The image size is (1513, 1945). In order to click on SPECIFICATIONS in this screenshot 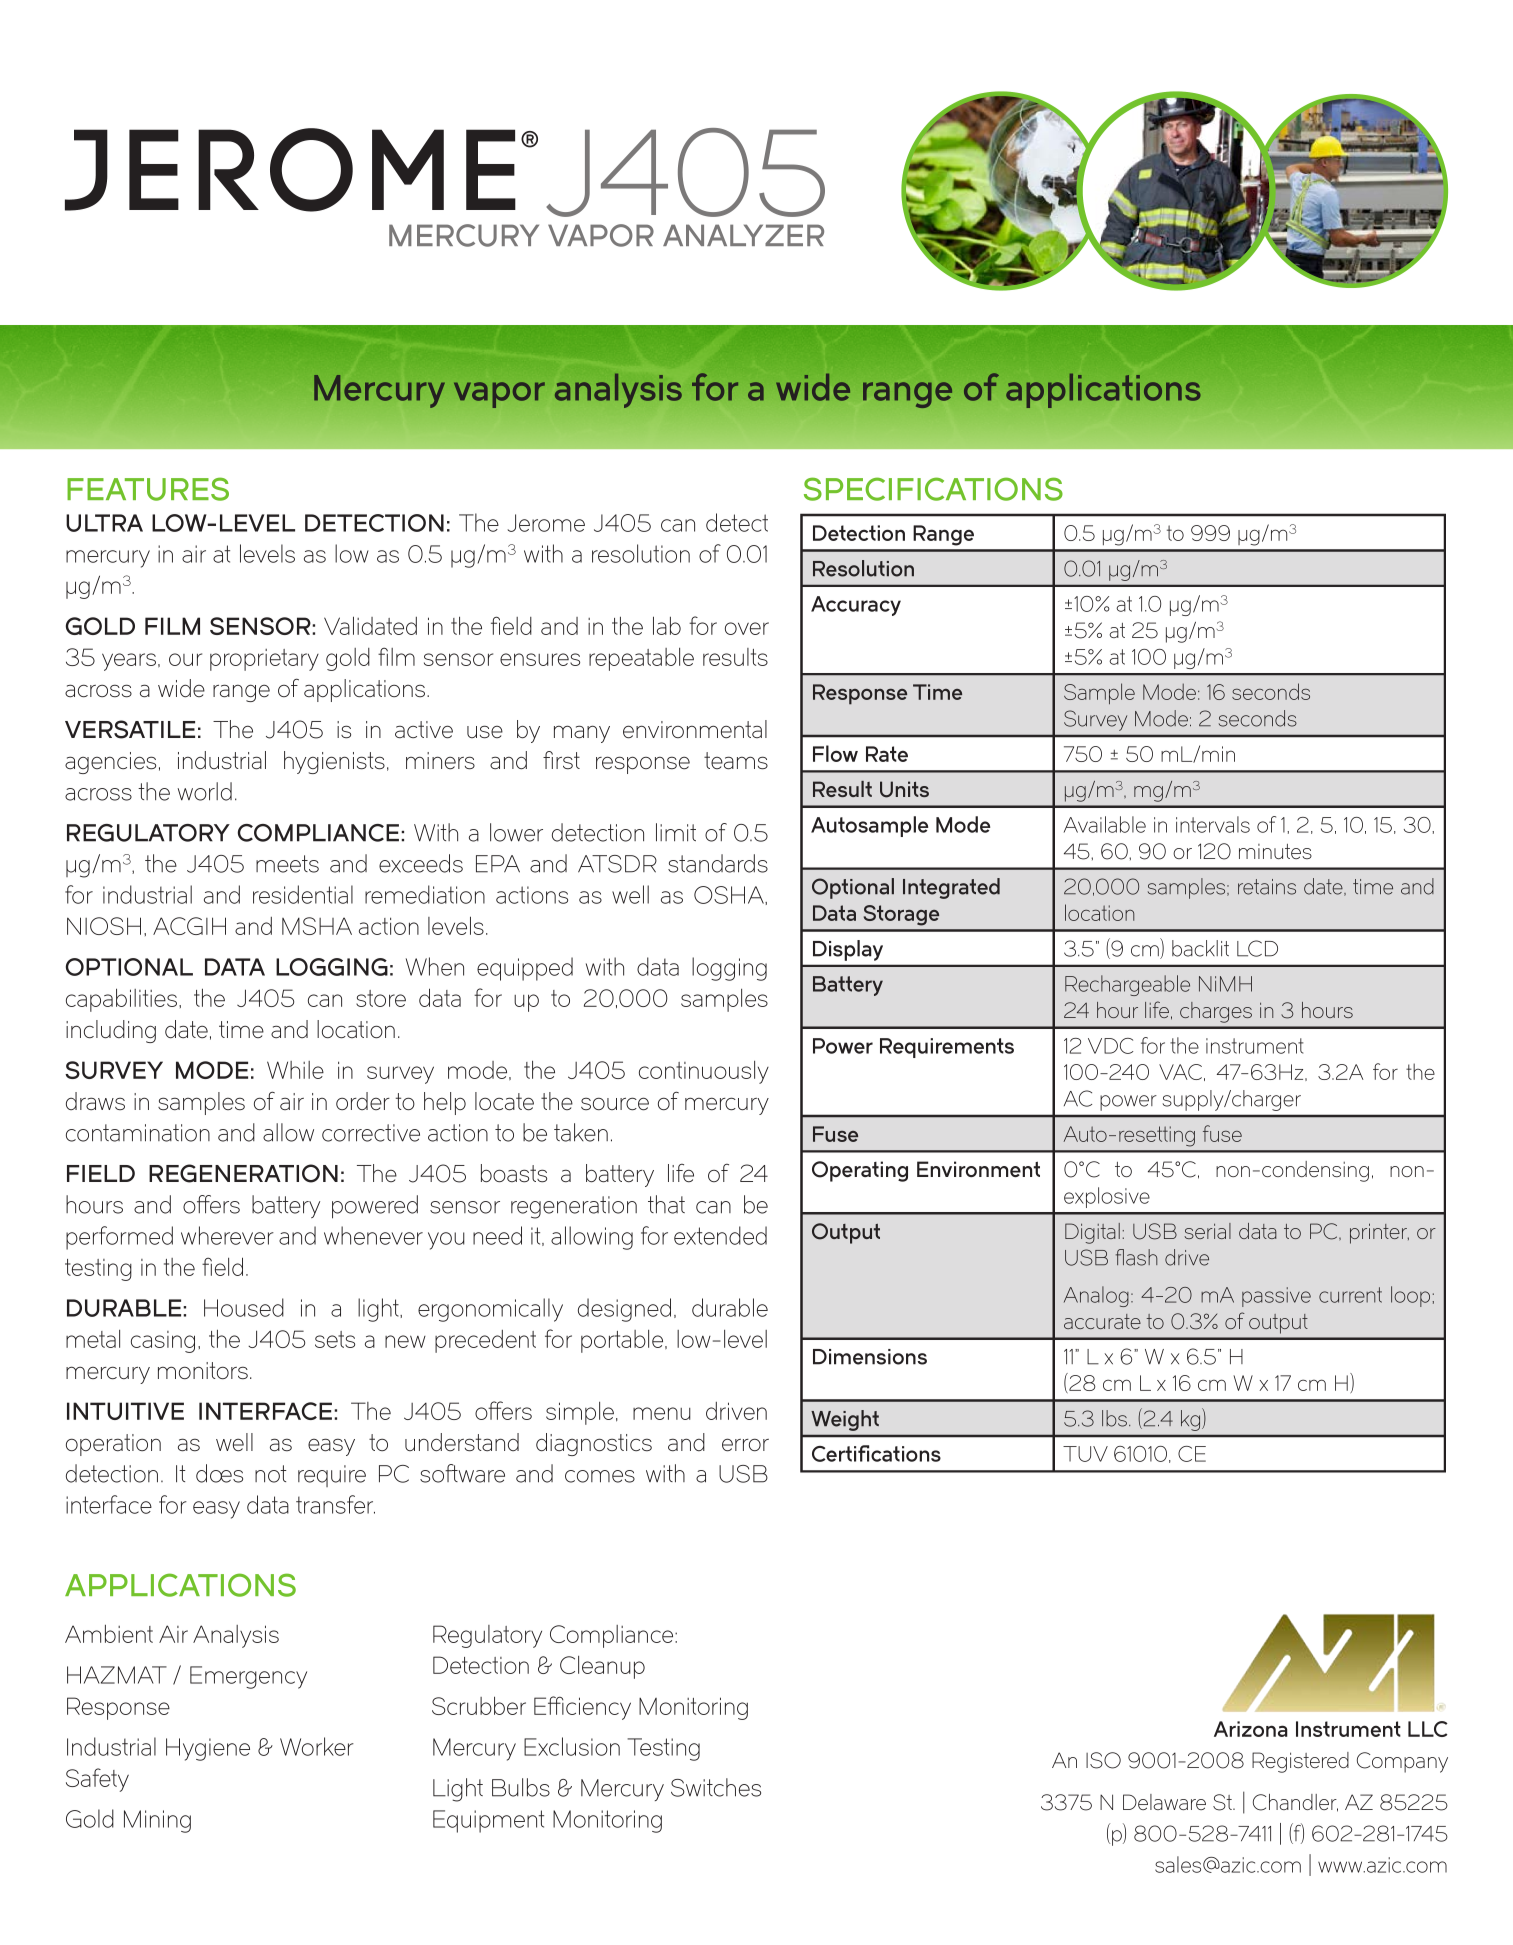, I will do `click(933, 489)`.
